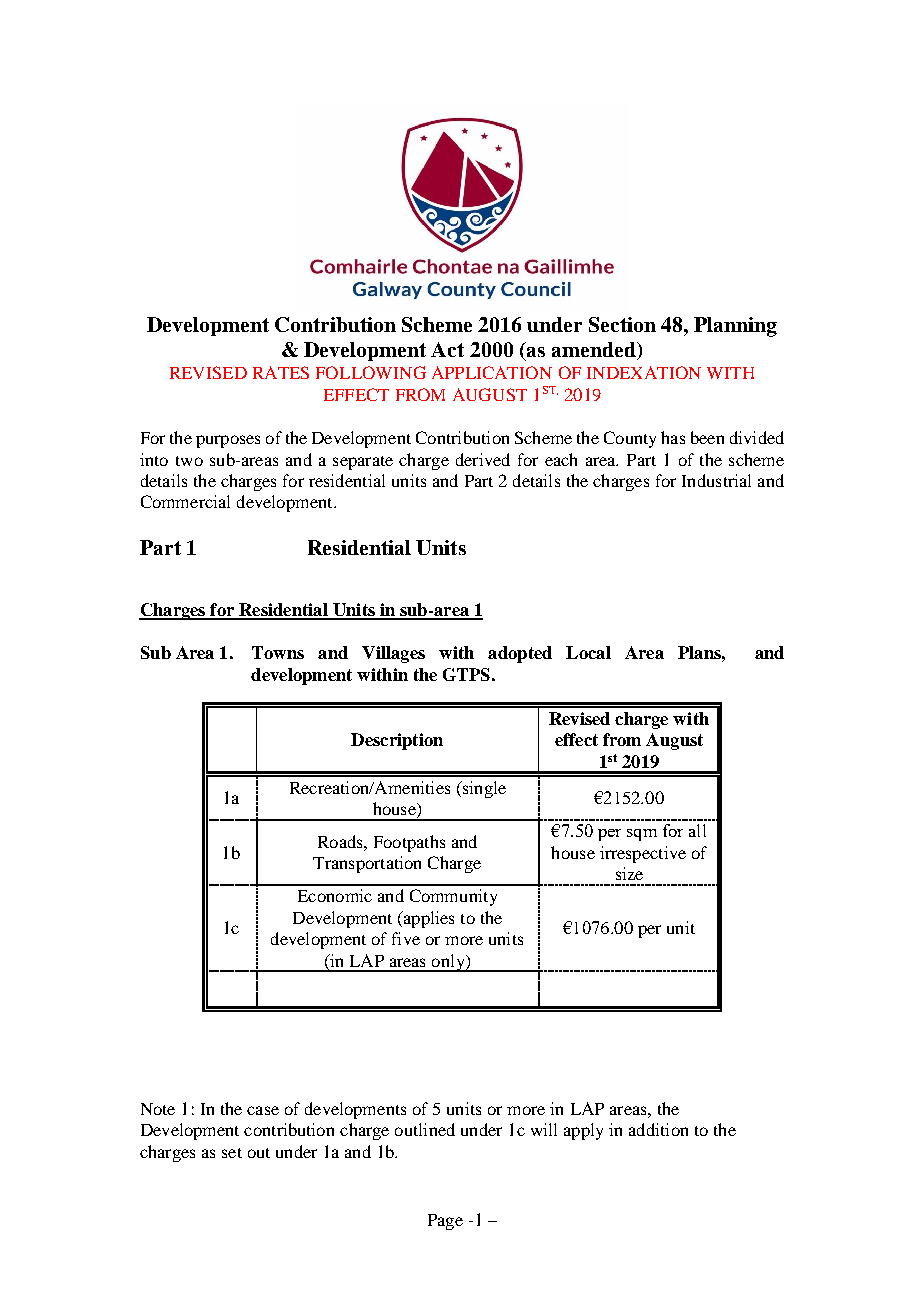  What do you see at coordinates (697, 830) in the image?
I see `all` at bounding box center [697, 830].
